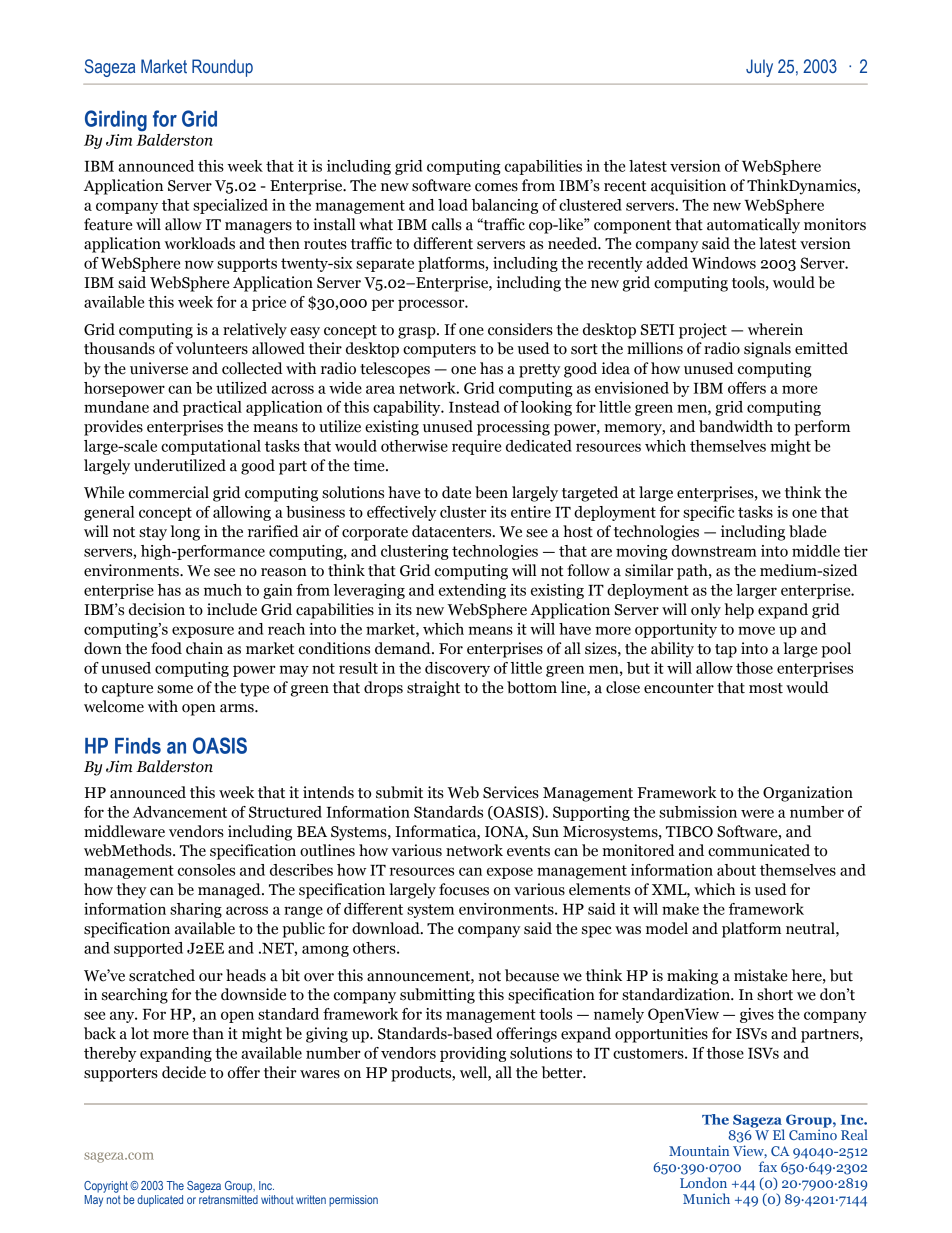  What do you see at coordinates (160, 1201) in the screenshot?
I see `duplicated` at bounding box center [160, 1201].
